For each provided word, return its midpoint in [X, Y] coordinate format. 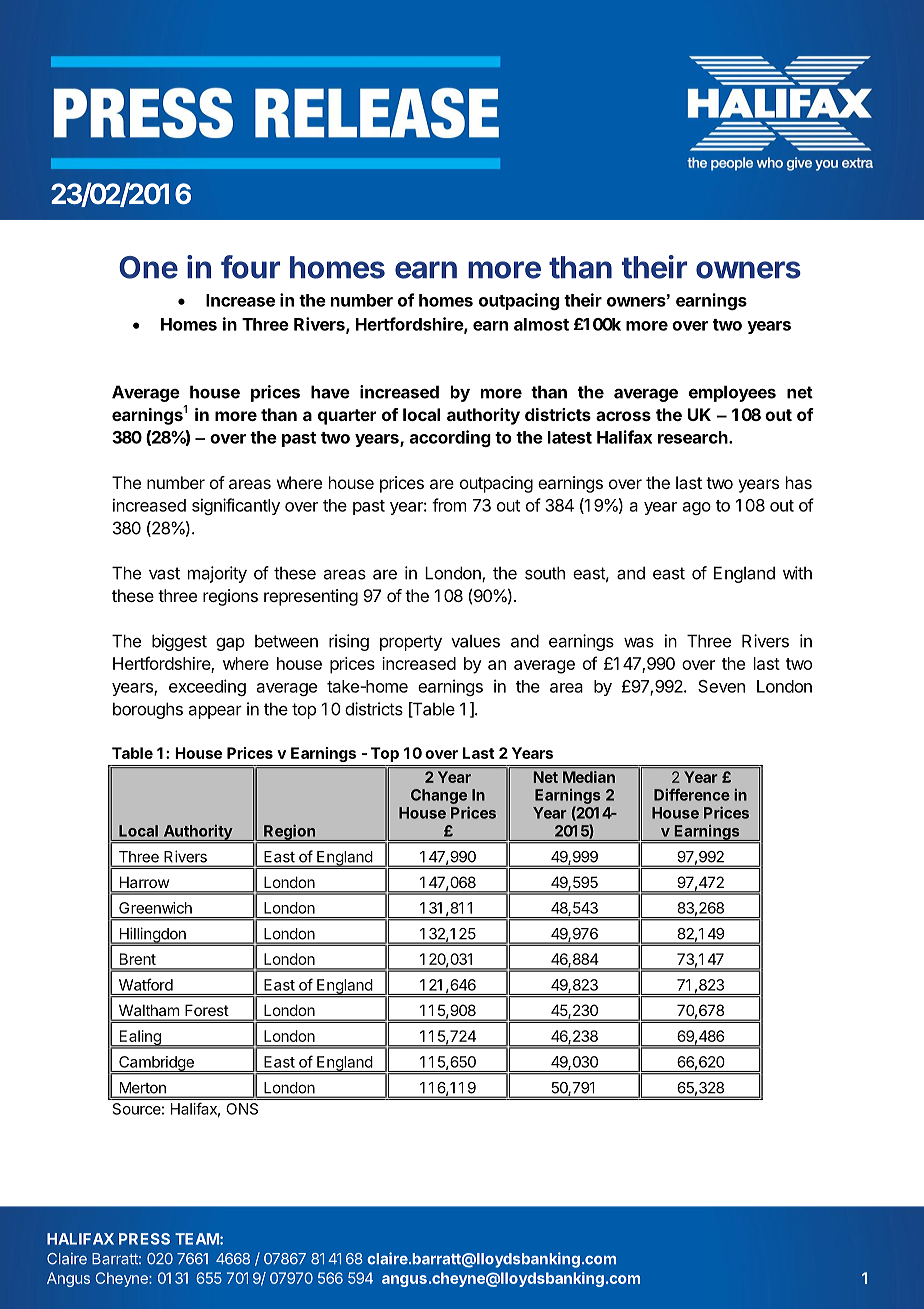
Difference [692, 794]
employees [732, 393]
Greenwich [155, 908]
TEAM [197, 1239]
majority [217, 574]
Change [439, 796]
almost [541, 324]
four [250, 267]
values [475, 641]
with [797, 573]
